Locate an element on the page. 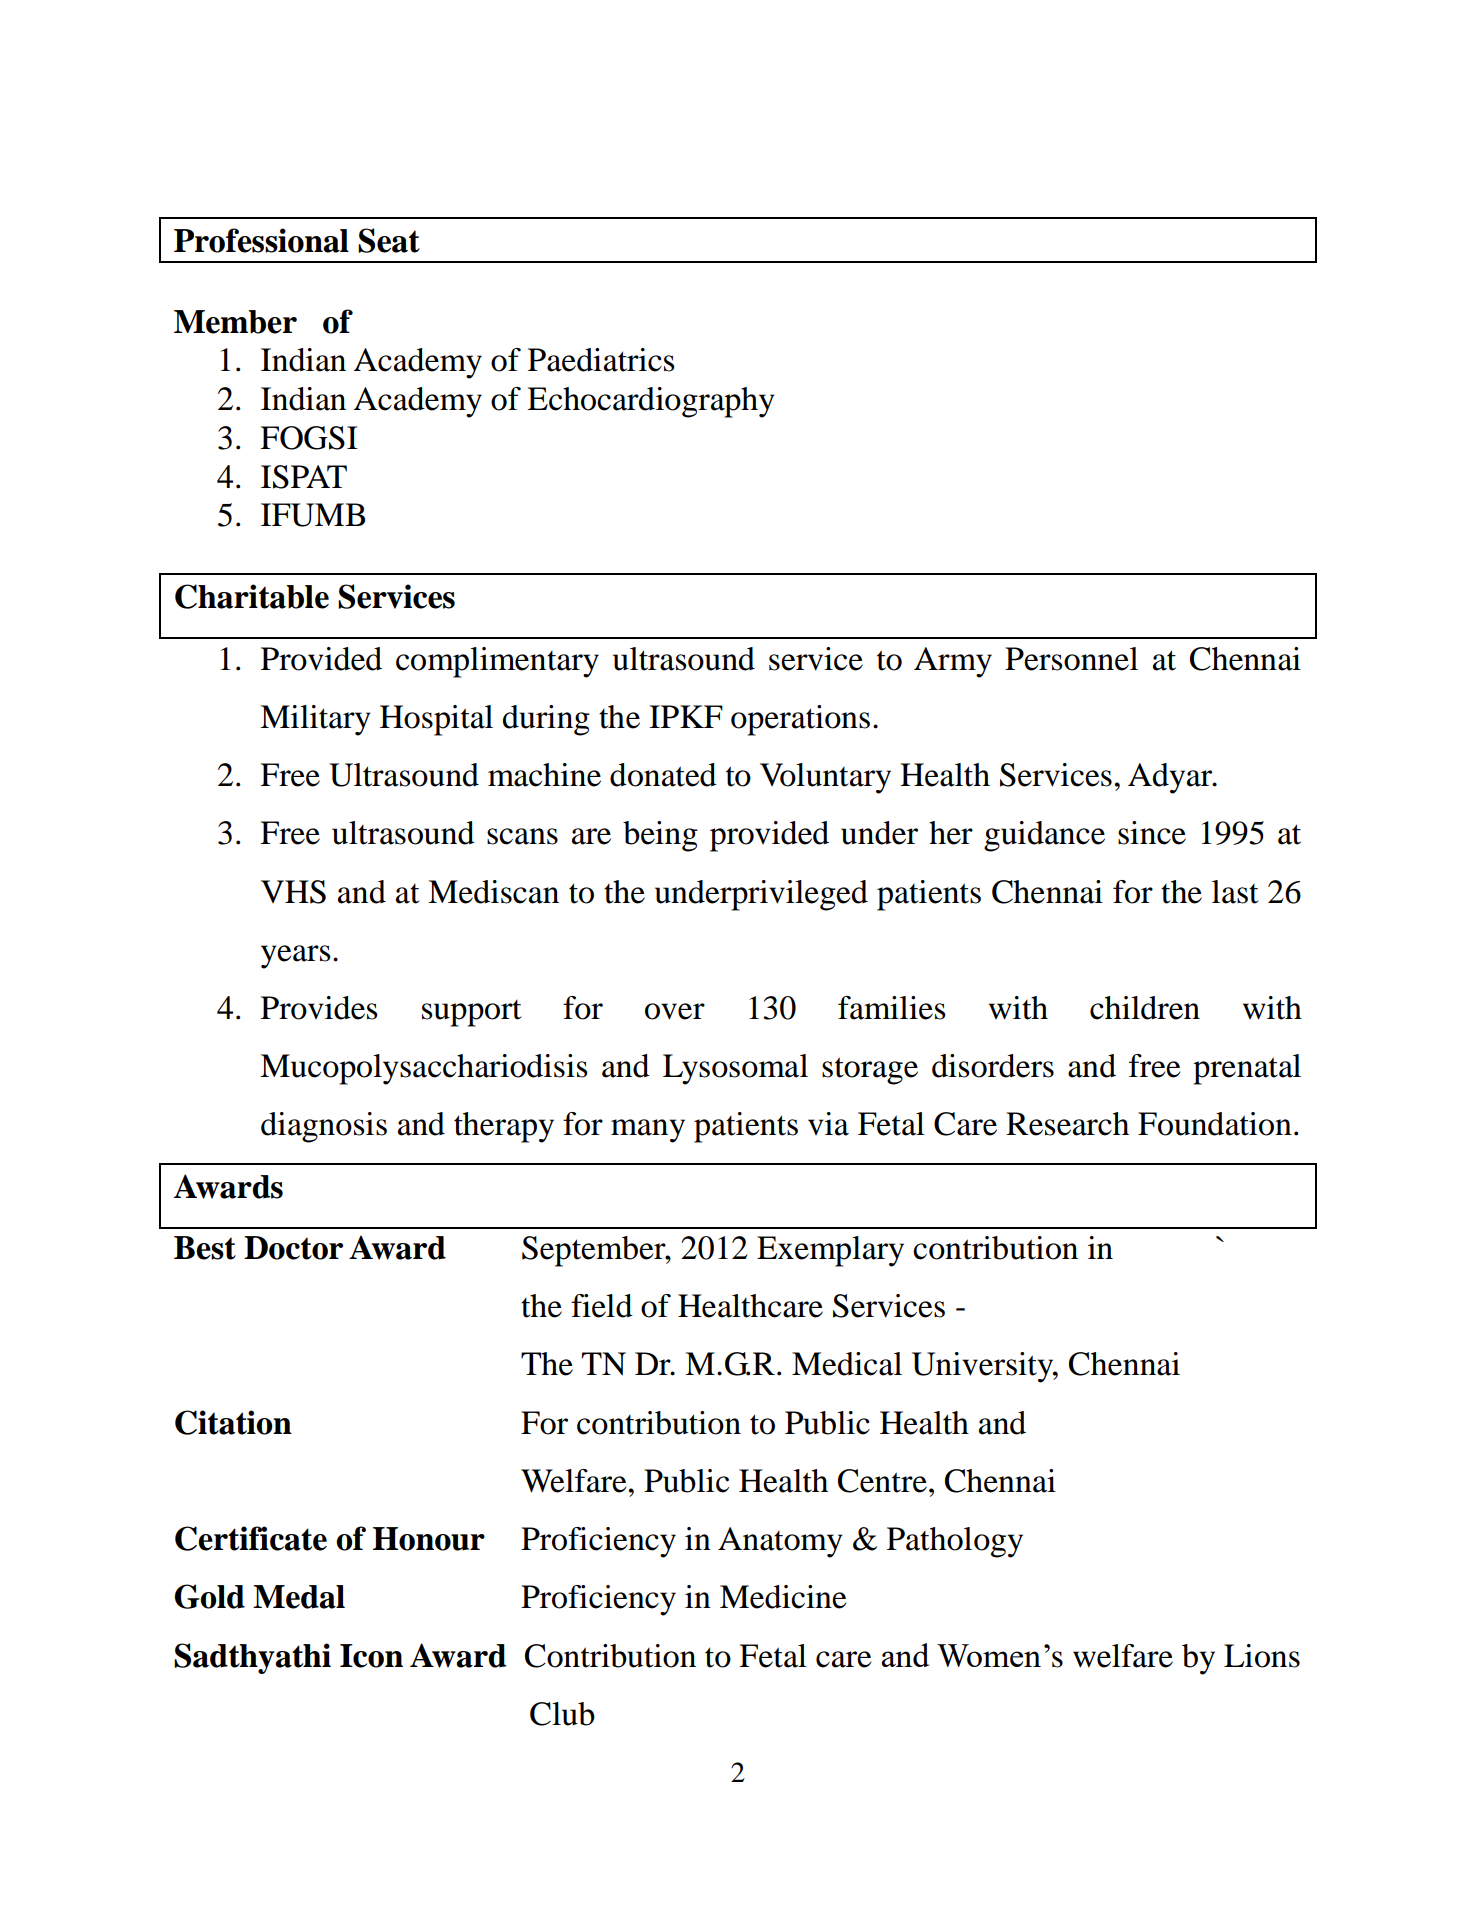  Medicine is located at coordinates (783, 1597).
